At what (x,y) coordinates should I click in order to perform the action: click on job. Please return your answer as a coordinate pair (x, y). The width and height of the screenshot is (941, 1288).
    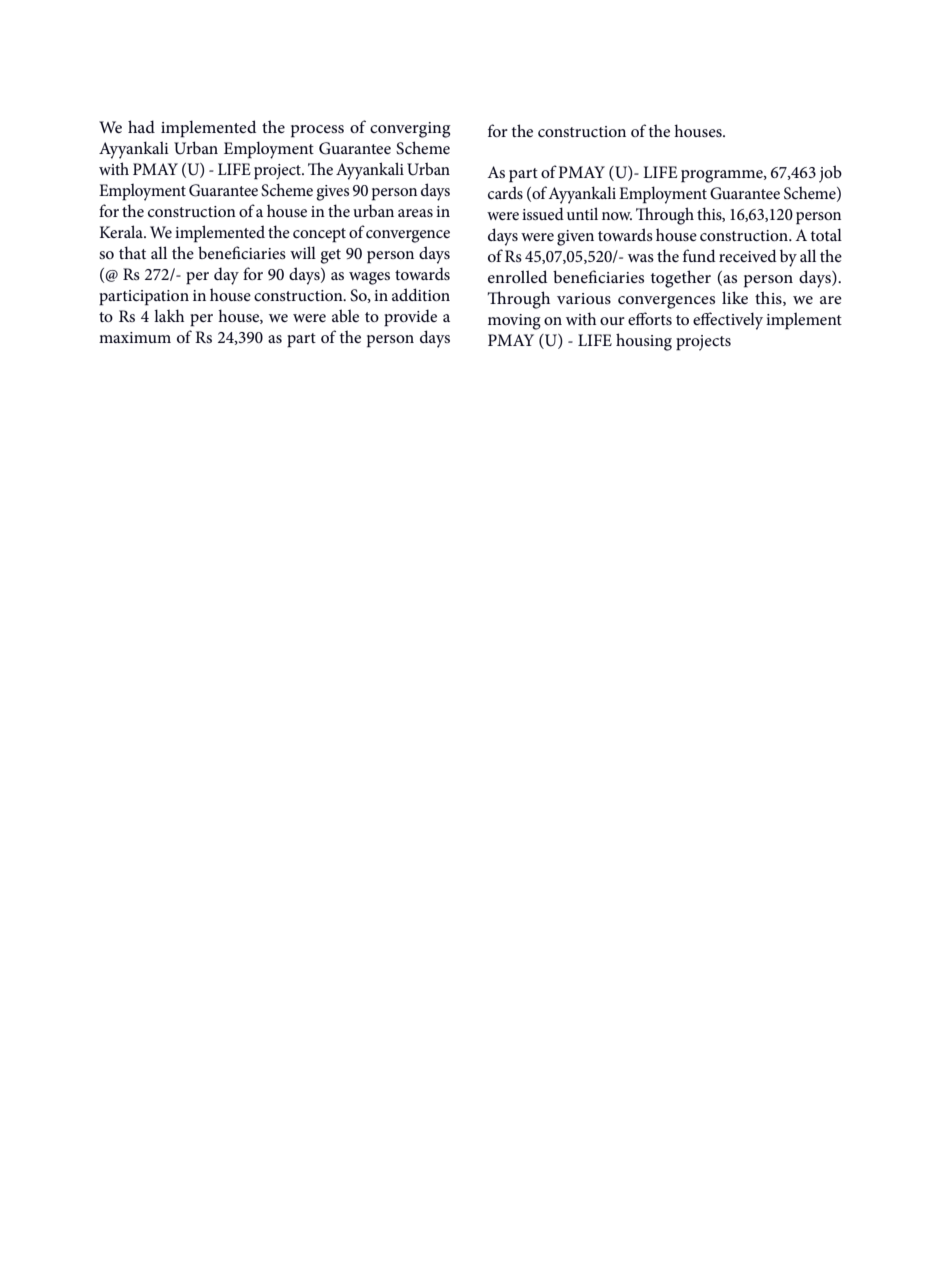
    Looking at the image, I should click on (830, 174).
